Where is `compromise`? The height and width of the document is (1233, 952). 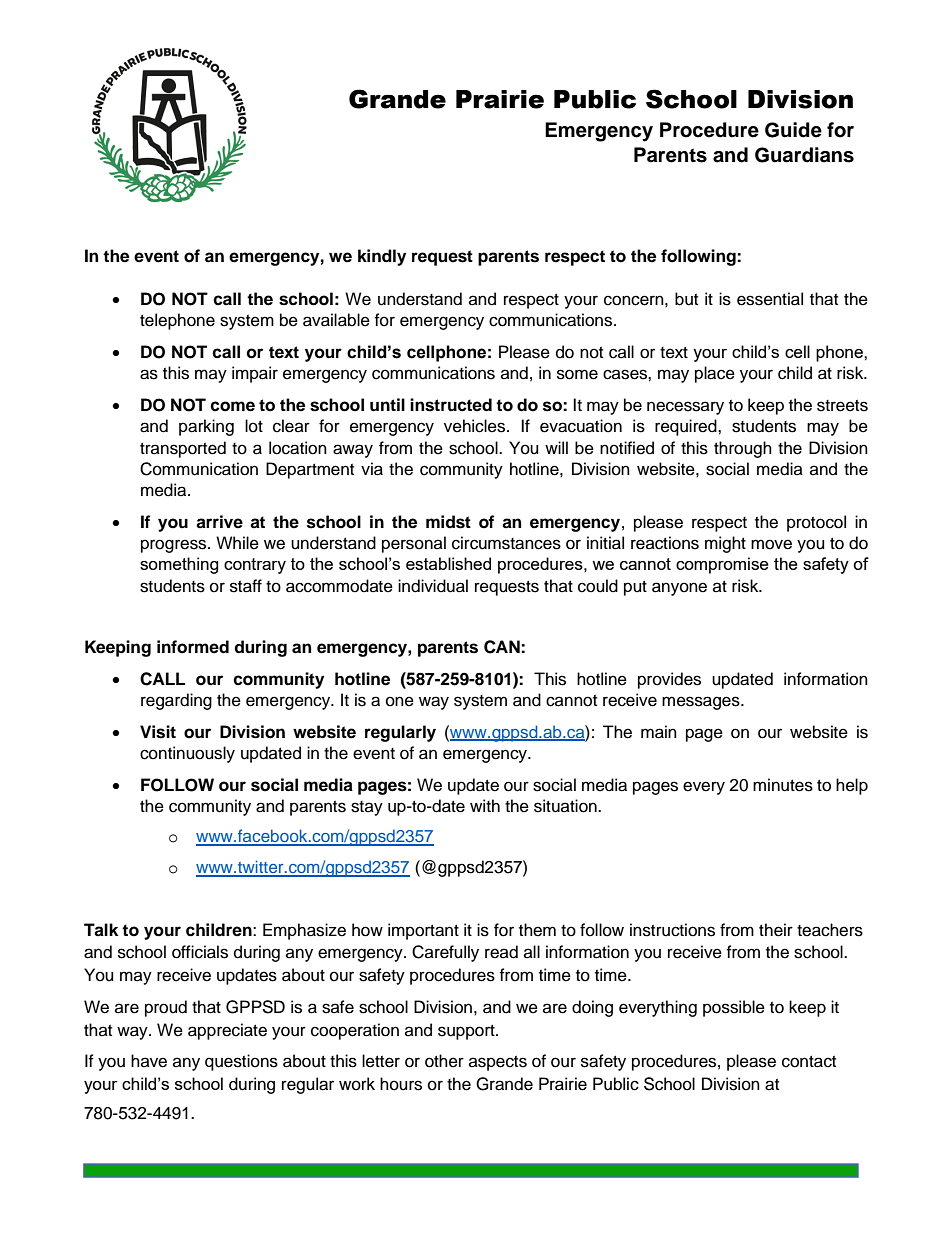 compromise is located at coordinates (722, 565).
